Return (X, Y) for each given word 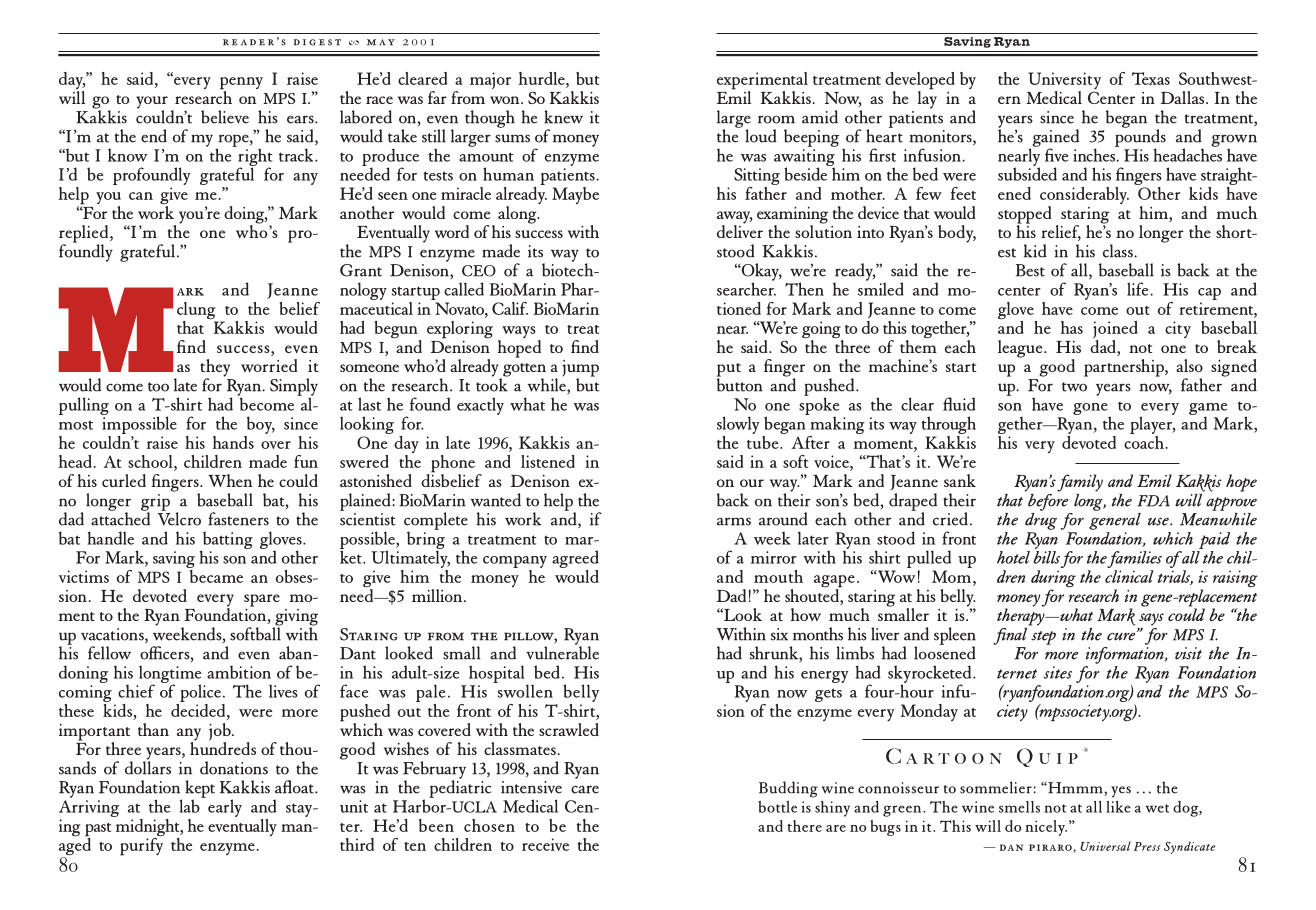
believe (225, 117)
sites (1058, 672)
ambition (239, 672)
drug (1041, 520)
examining (792, 216)
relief (1061, 233)
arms (734, 521)
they (215, 369)
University (1064, 82)
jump (580, 369)
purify (142, 845)
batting (227, 541)
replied (85, 235)
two (1074, 387)
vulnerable (562, 652)
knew (563, 117)
